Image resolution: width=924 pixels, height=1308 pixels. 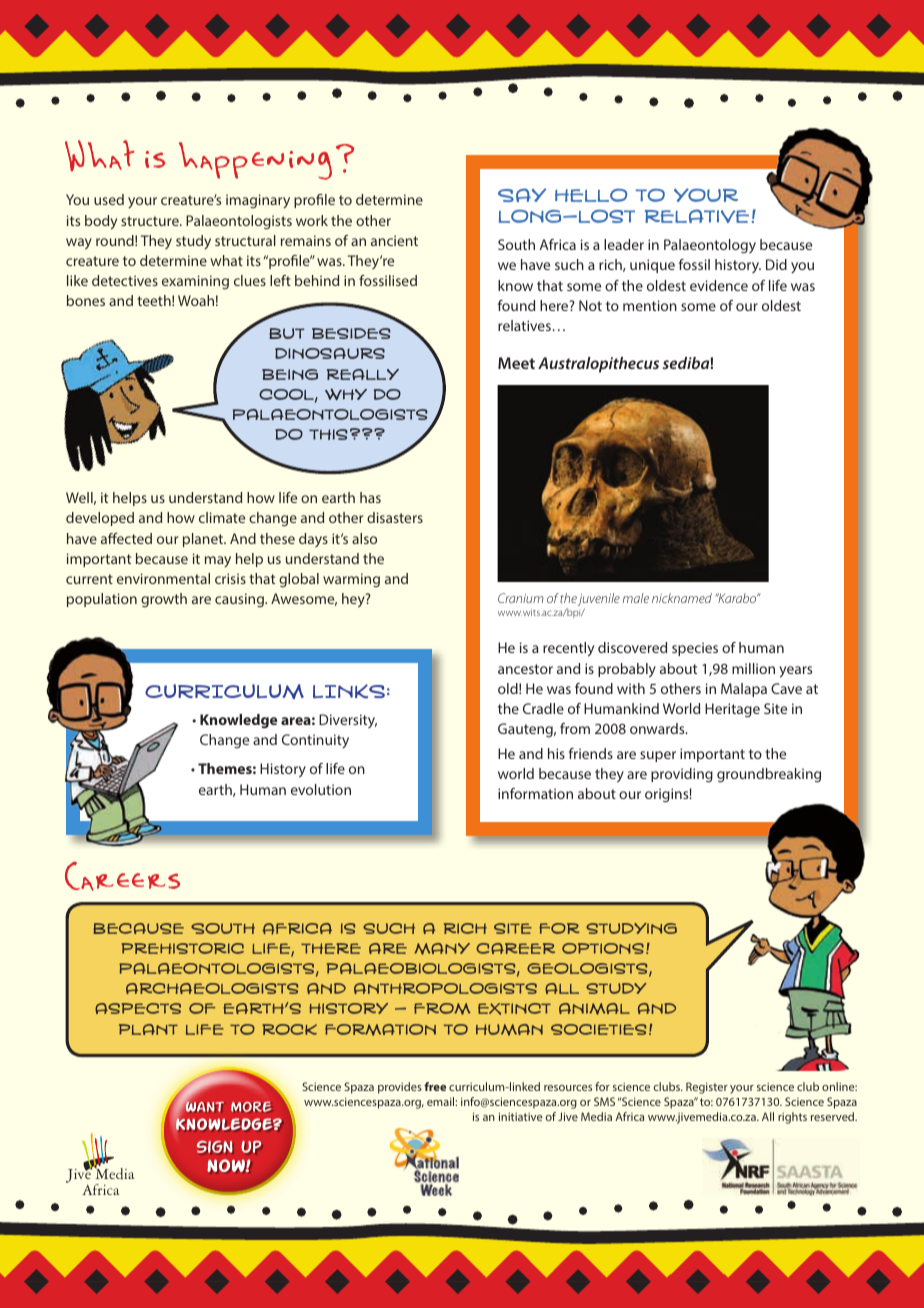 I want to click on prehistoric, so click(x=183, y=948).
